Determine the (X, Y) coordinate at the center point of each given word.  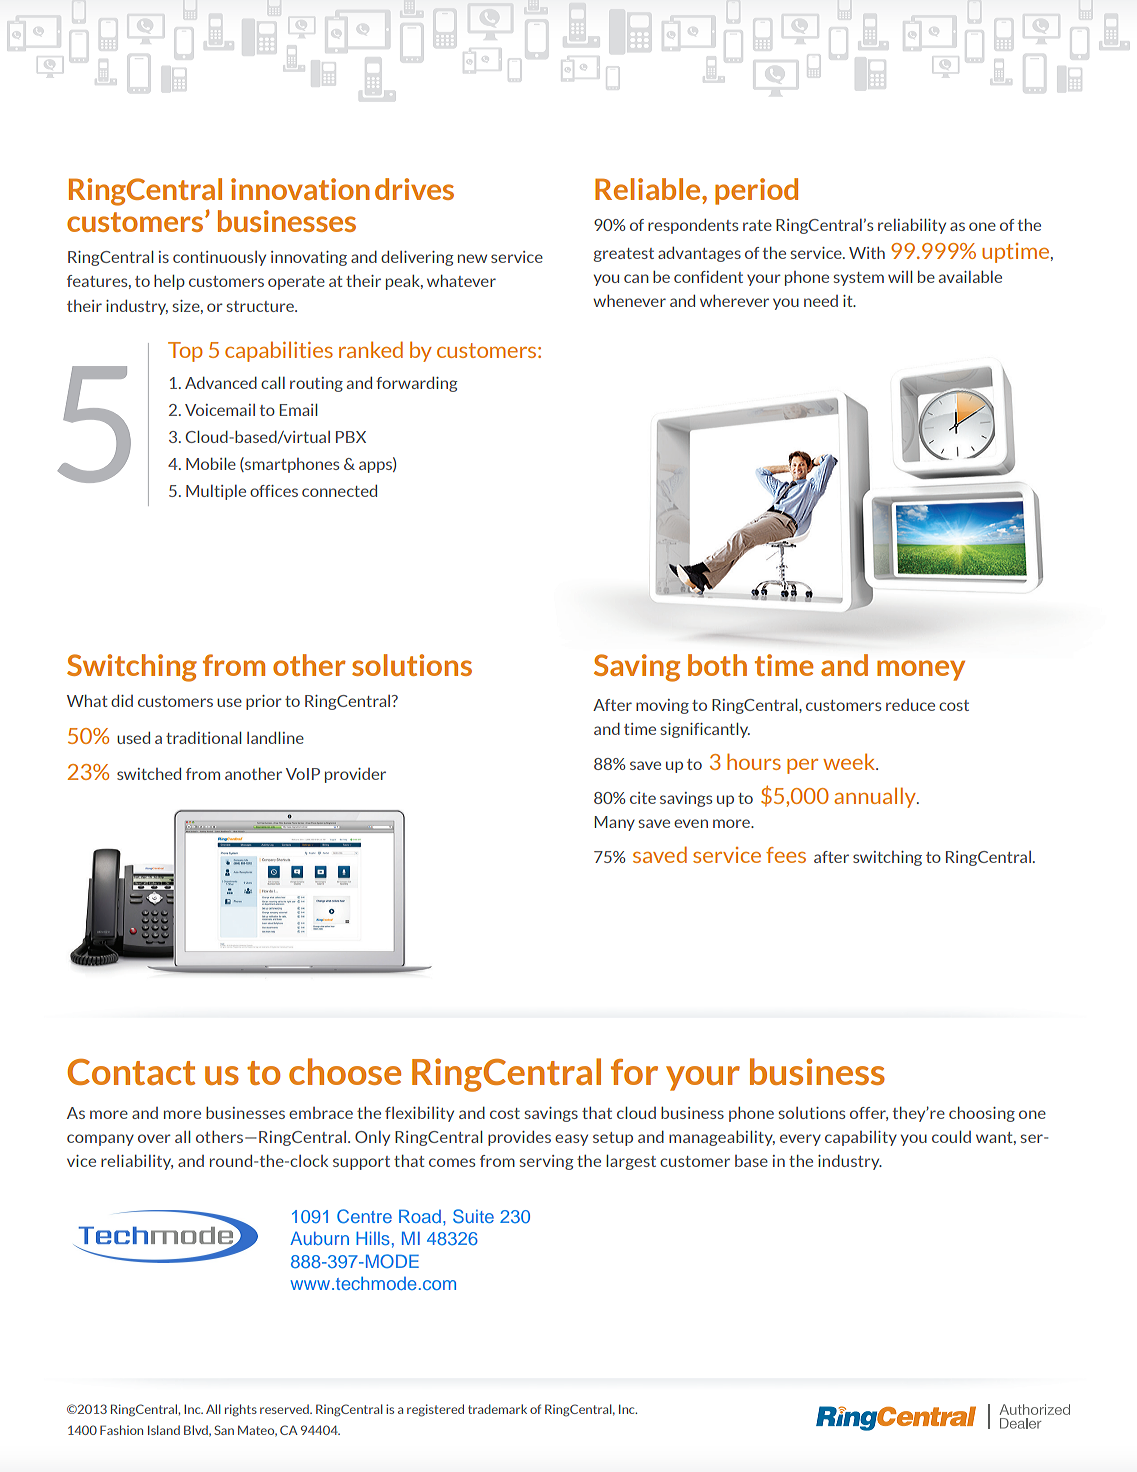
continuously (219, 258)
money (921, 670)
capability (861, 1138)
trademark (497, 1409)
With (867, 253)
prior (264, 702)
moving (662, 706)
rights (241, 1410)
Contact (131, 1072)
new (472, 258)
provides (519, 1138)
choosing (982, 1114)
